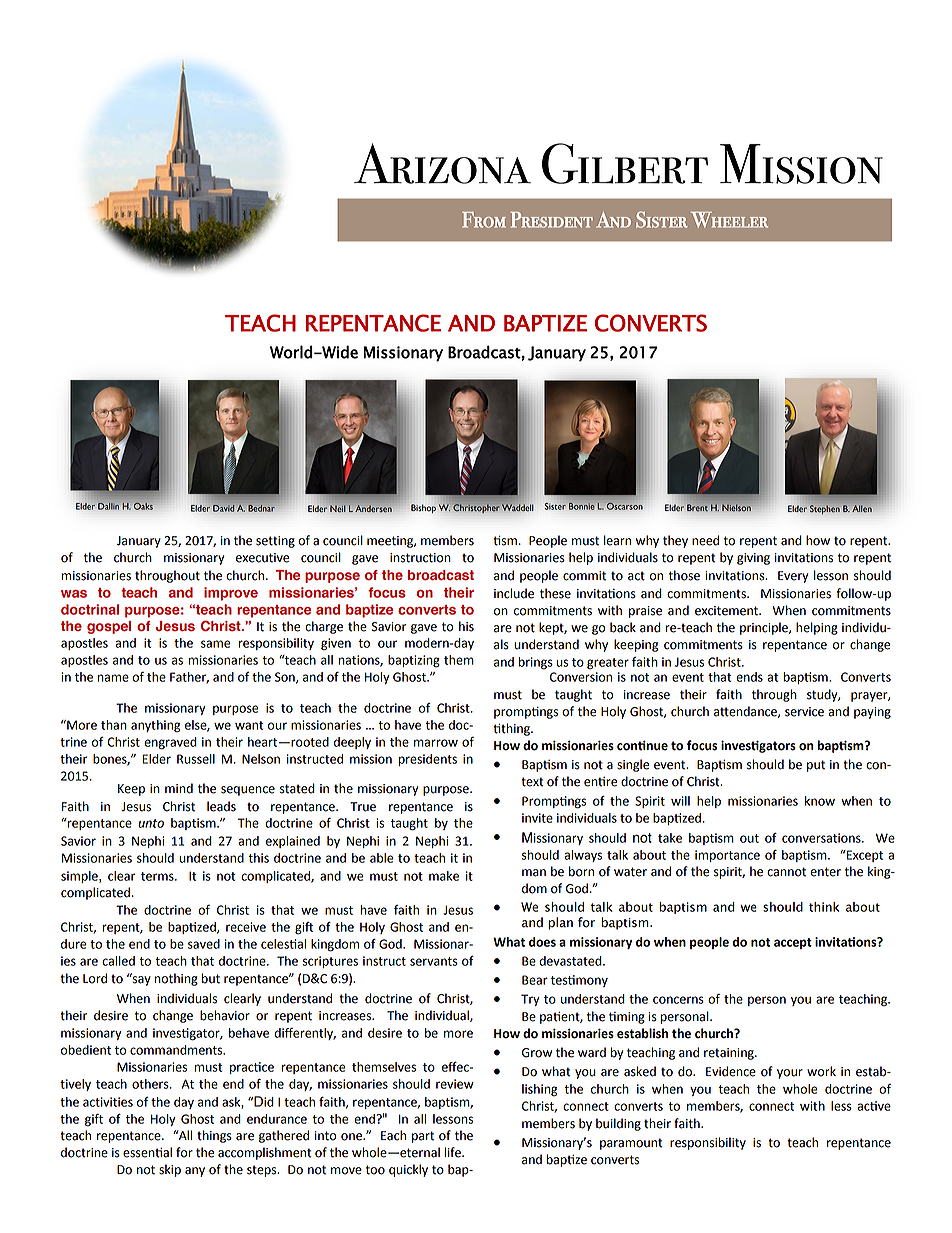 The height and width of the page is (1233, 952). What do you see at coordinates (484, 220) in the page?
I see `From` at bounding box center [484, 220].
